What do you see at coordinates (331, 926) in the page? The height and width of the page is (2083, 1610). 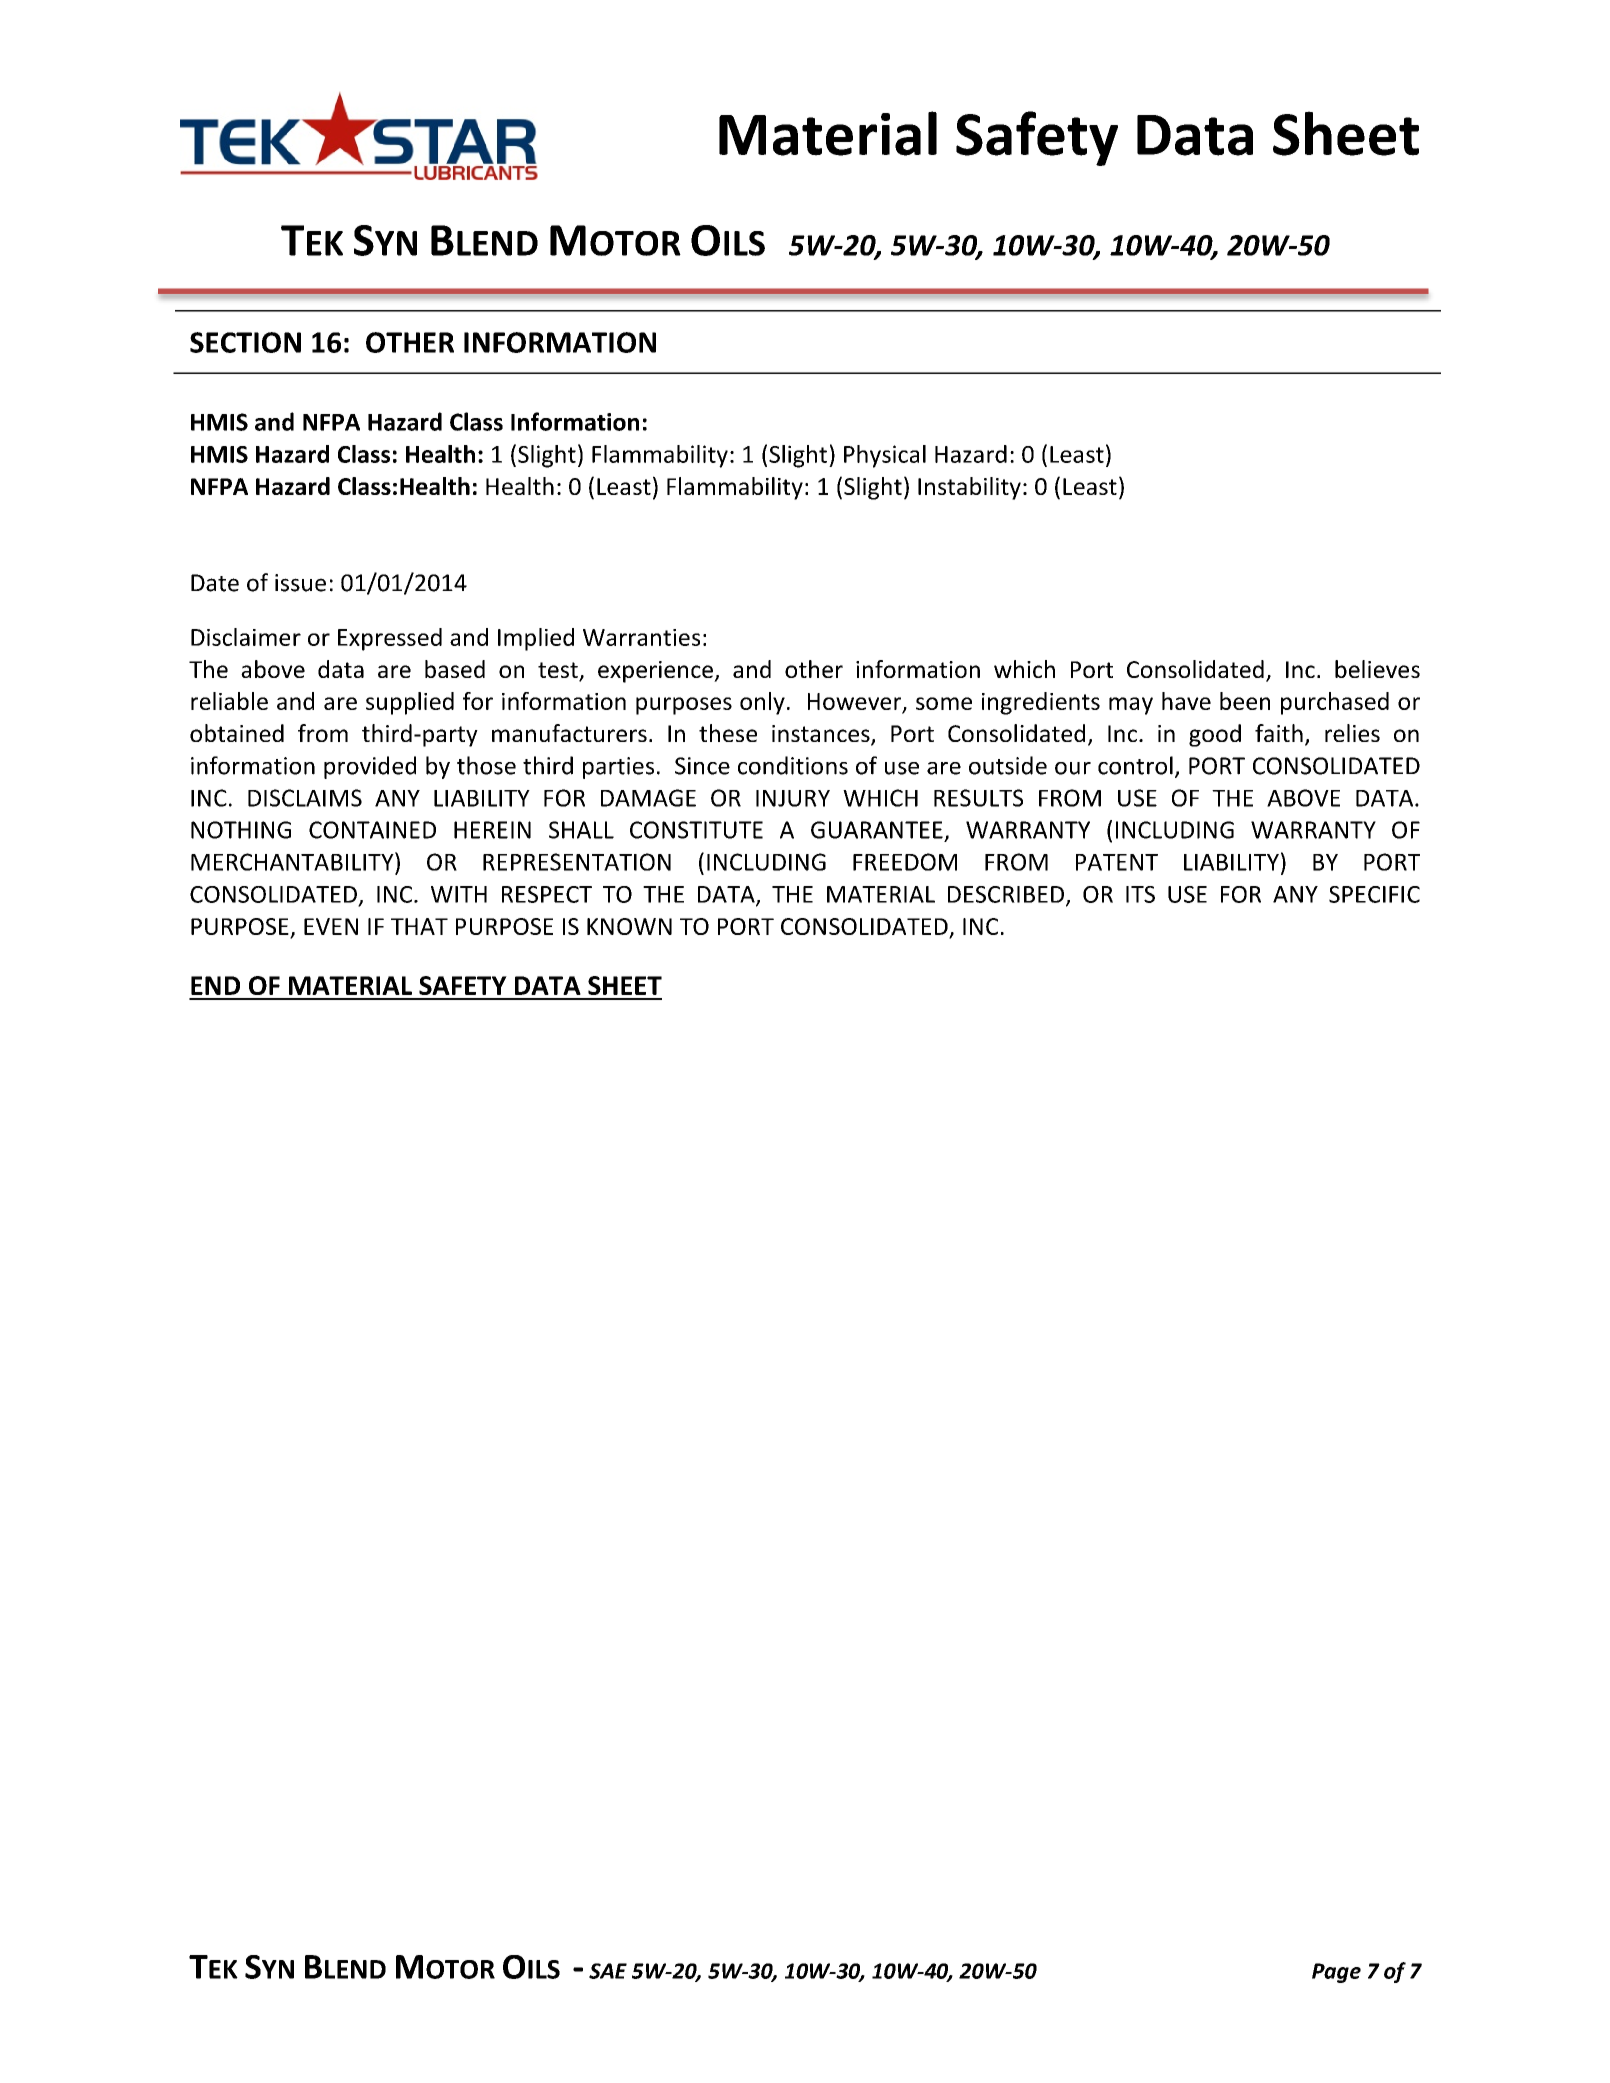 I see `EVEN` at bounding box center [331, 926].
